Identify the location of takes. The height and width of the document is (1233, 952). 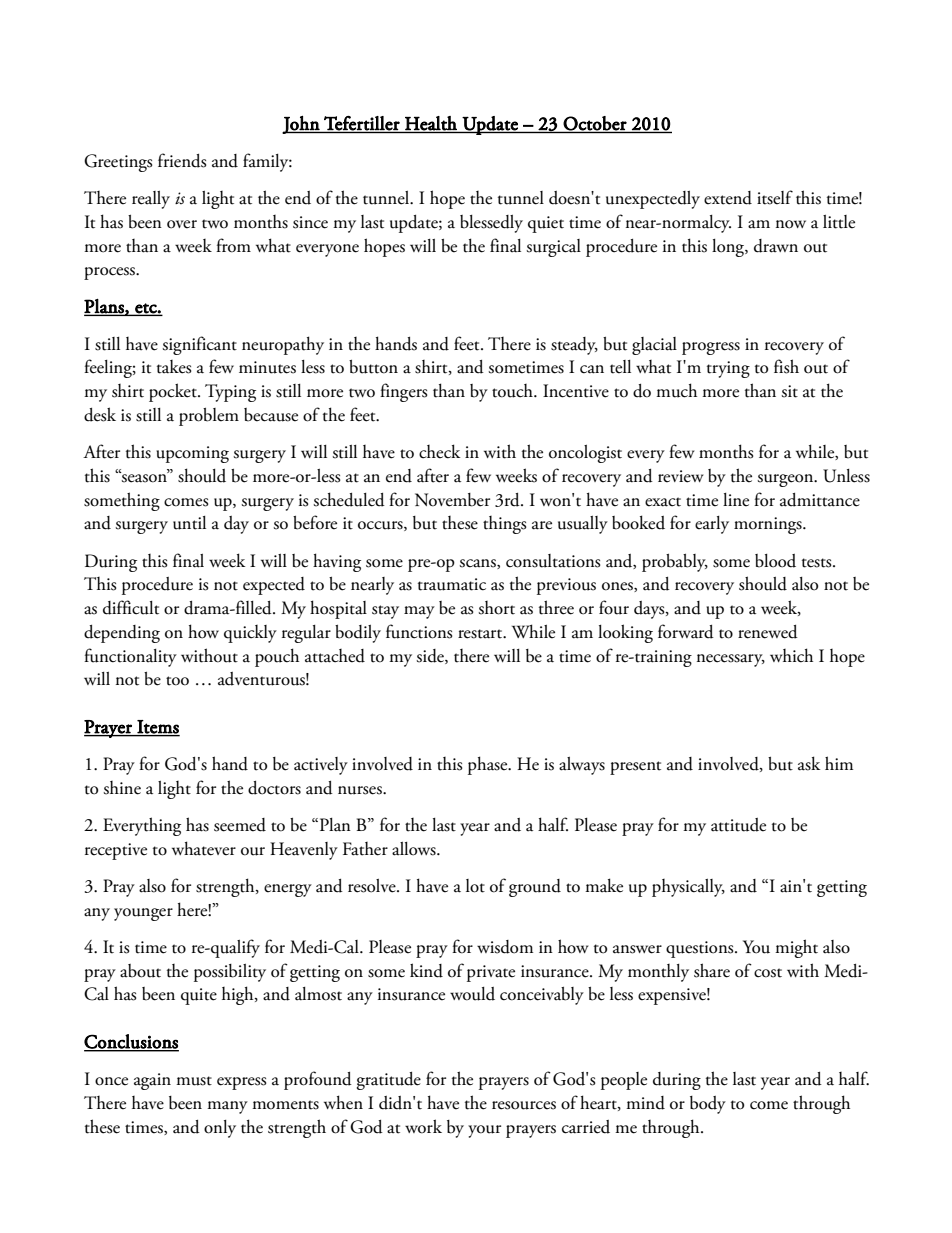
(174, 367).
